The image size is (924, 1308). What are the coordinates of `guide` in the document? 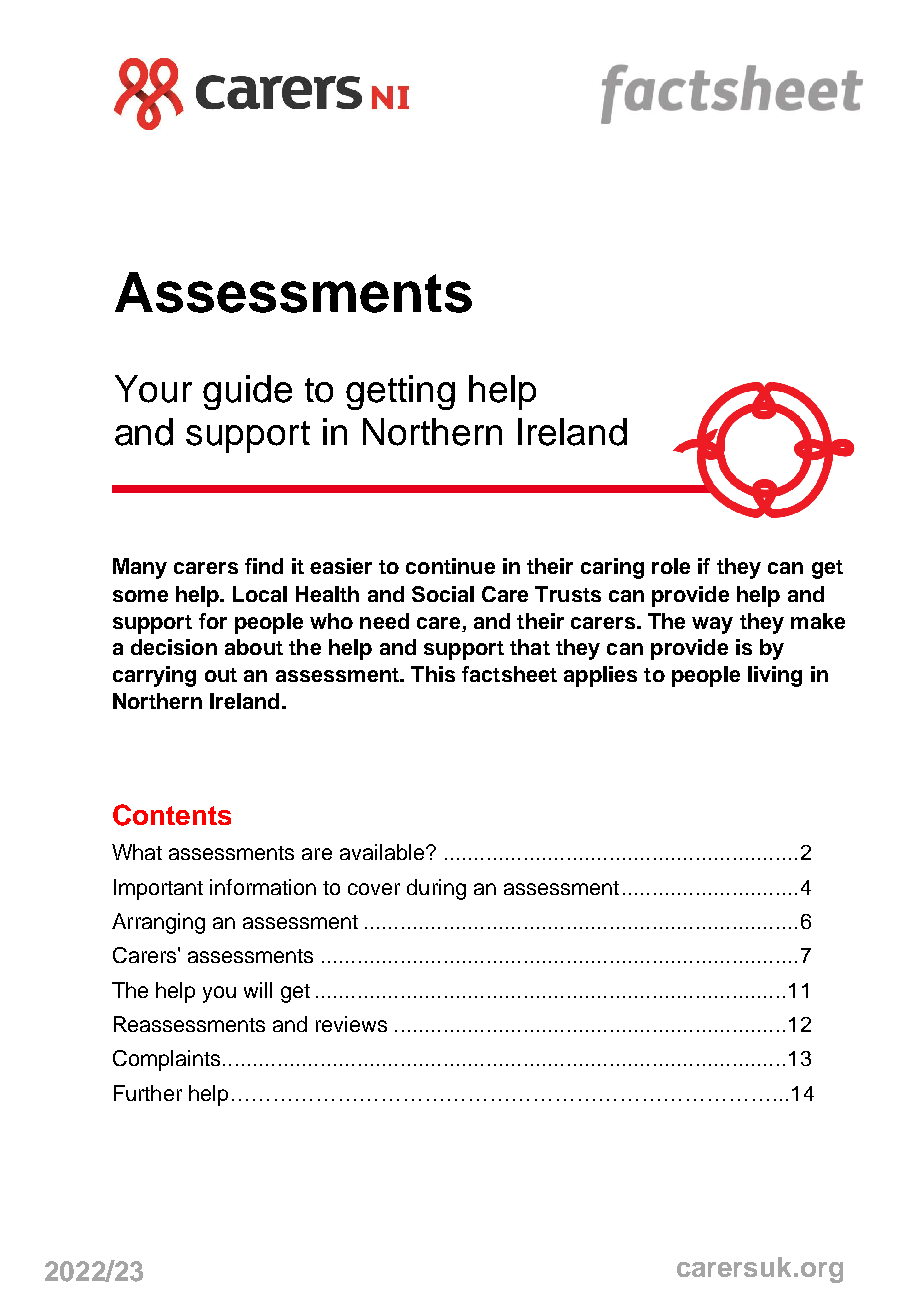 It's located at (247, 392).
